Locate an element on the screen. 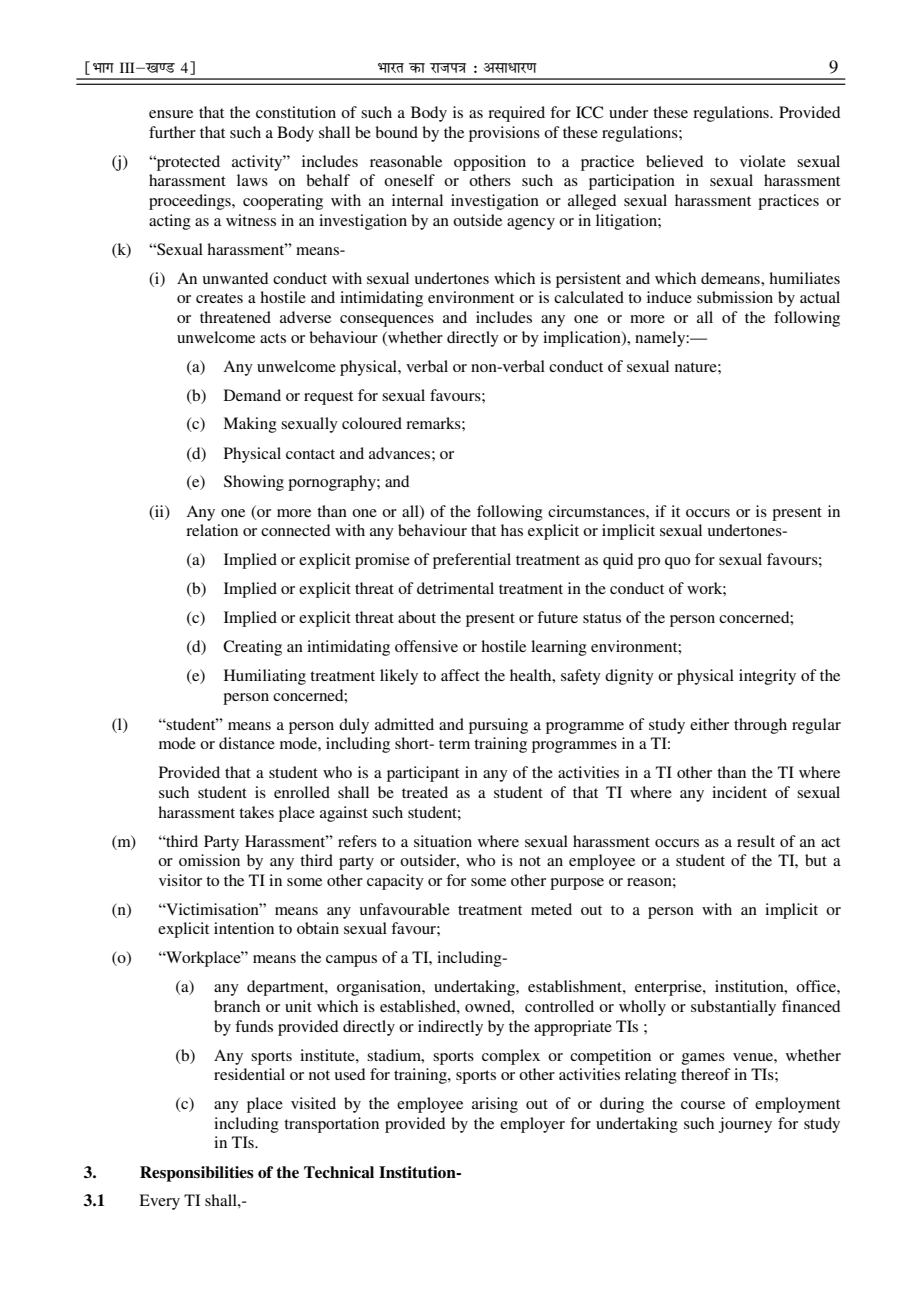 The image size is (924, 1308). Creating is located at coordinates (252, 648).
